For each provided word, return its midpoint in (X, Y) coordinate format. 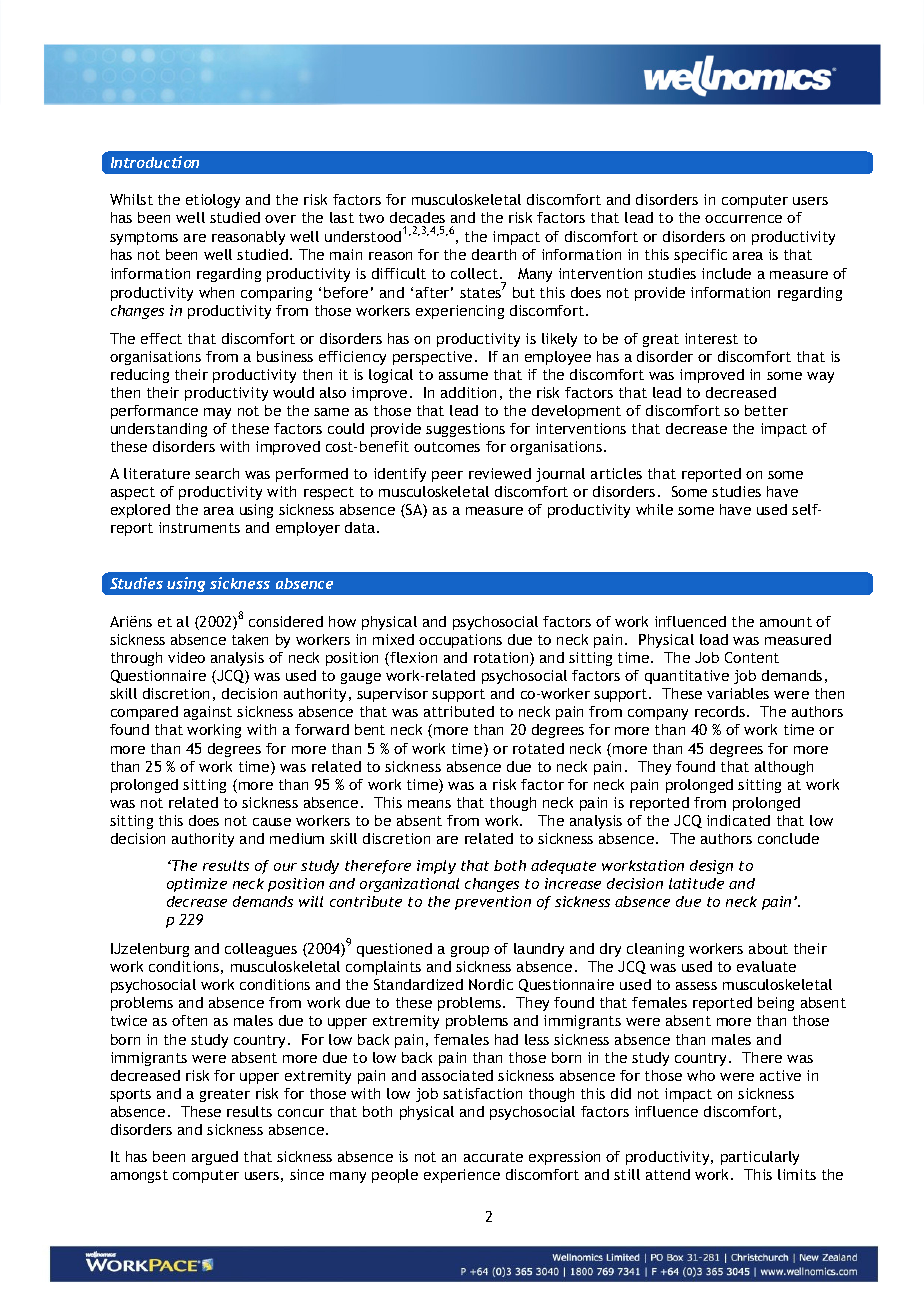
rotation (502, 659)
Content (752, 657)
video (186, 657)
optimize (197, 885)
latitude (696, 883)
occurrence (743, 219)
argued (215, 1158)
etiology (213, 201)
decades (417, 217)
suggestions (465, 430)
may (217, 413)
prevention (493, 903)
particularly (760, 1158)
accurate (493, 1157)
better (766, 410)
